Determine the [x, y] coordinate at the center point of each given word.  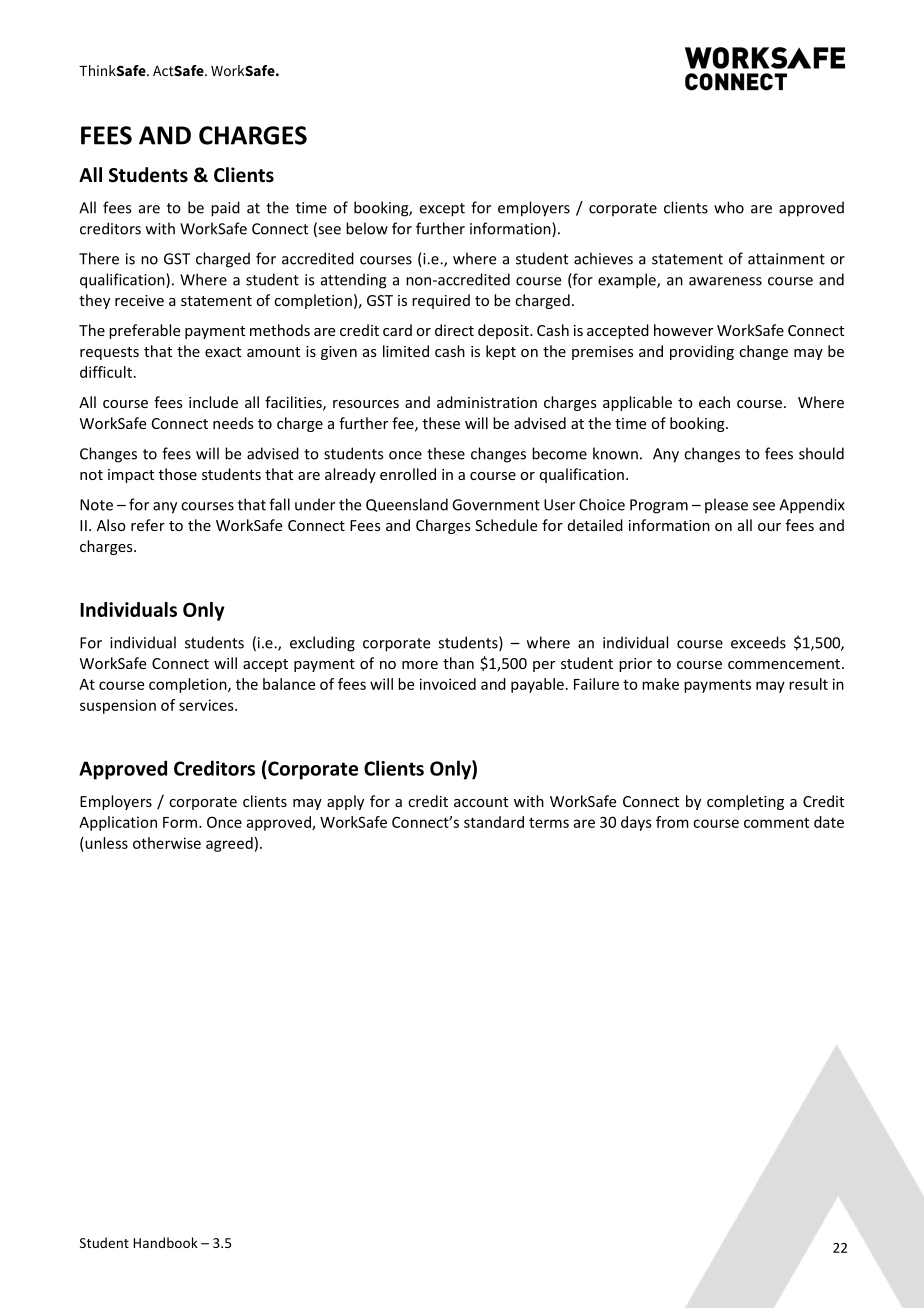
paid [225, 209]
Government [496, 505]
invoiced [448, 684]
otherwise [167, 843]
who [729, 207]
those [178, 474]
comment [776, 822]
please [726, 505]
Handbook [165, 1242]
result [808, 684]
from [672, 822]
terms [549, 822]
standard [494, 822]
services [207, 705]
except [442, 210]
